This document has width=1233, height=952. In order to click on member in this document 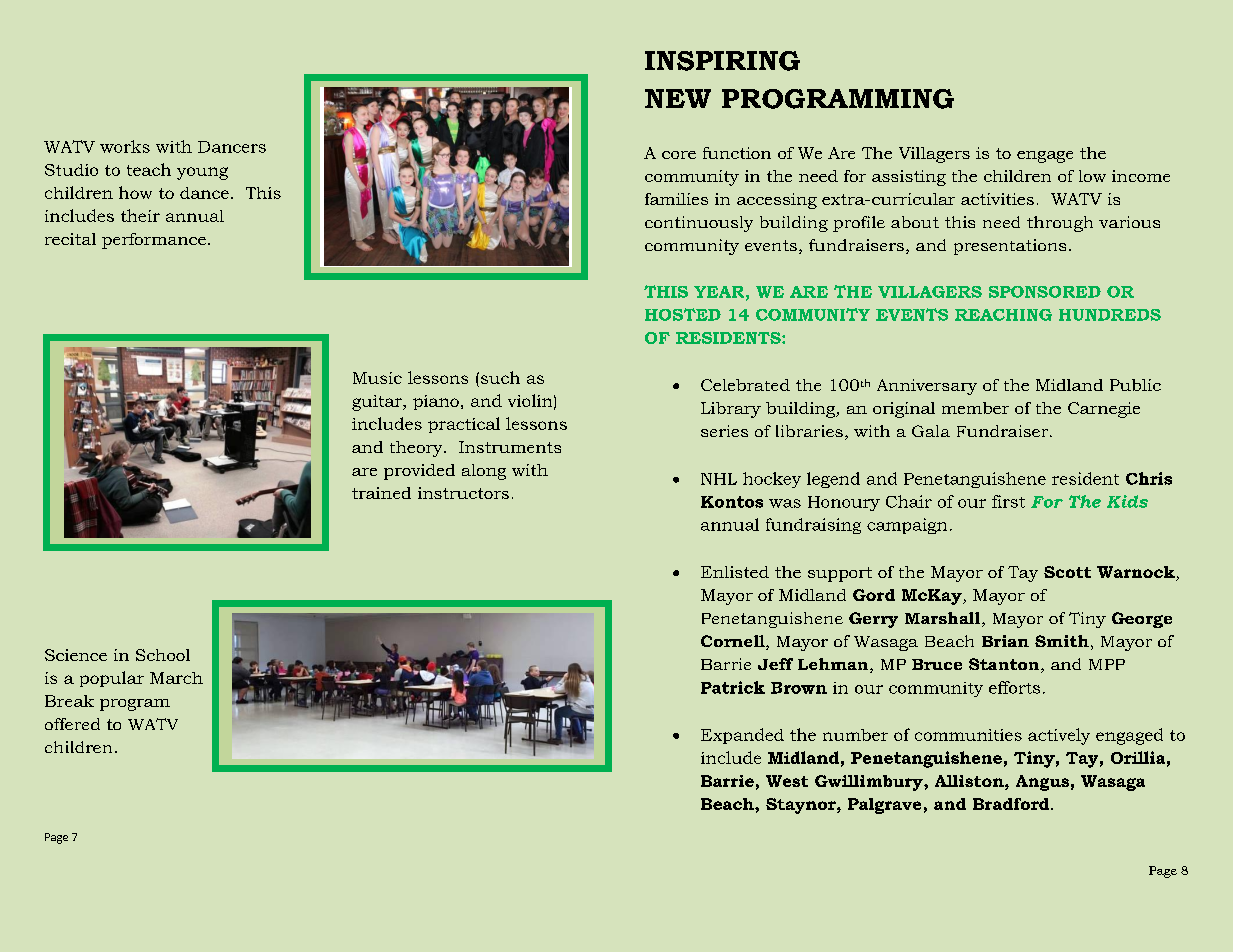, I will do `click(975, 408)`.
